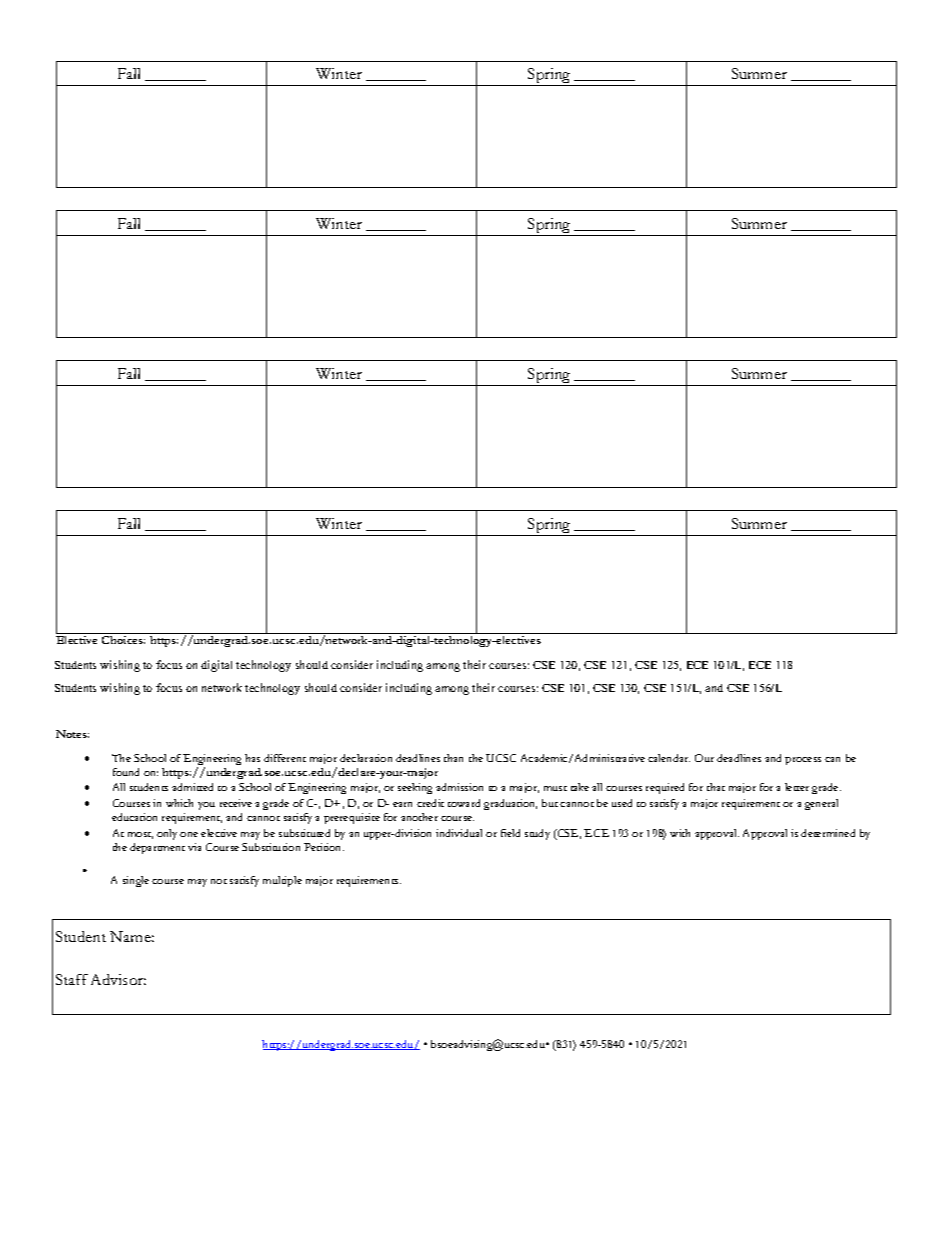  What do you see at coordinates (72, 979) in the page?
I see `Staff` at bounding box center [72, 979].
